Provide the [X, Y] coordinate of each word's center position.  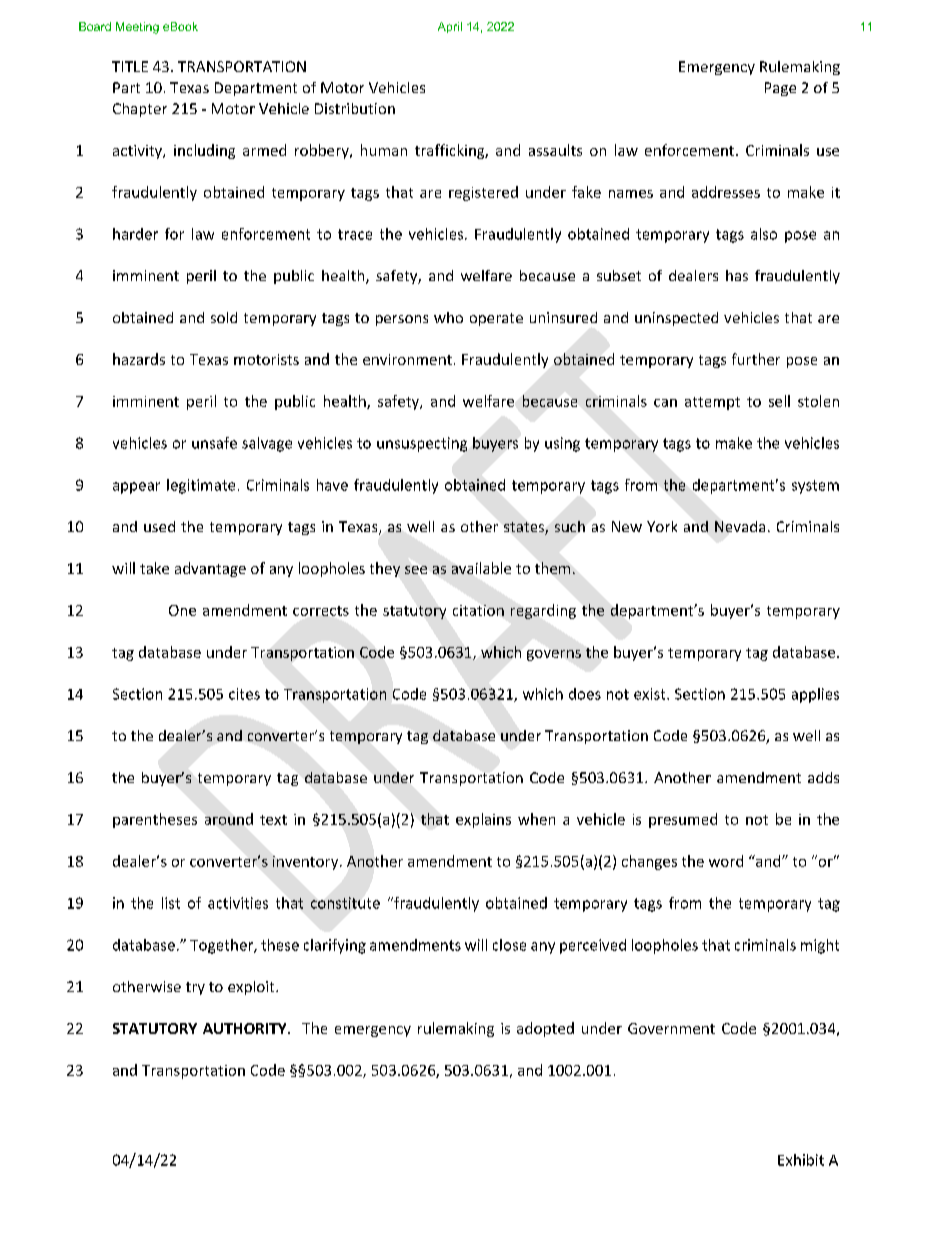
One [182, 610]
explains [483, 820]
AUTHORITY [246, 1028]
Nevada [740, 526]
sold [224, 317]
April [450, 27]
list [171, 903]
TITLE [130, 66]
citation [478, 610]
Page [780, 89]
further [756, 359]
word [726, 861]
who [448, 317]
